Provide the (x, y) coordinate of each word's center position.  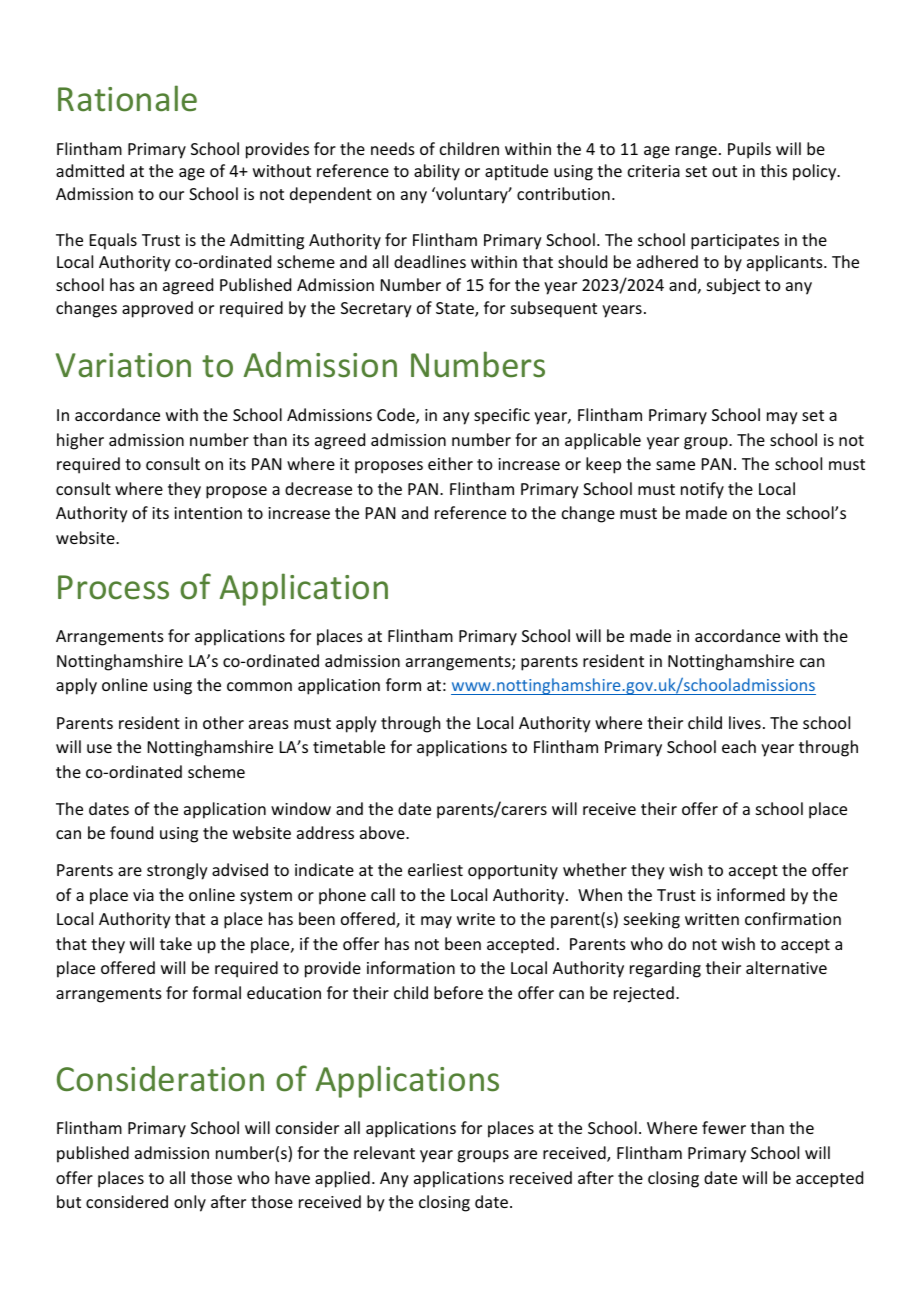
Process (113, 587)
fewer (724, 1127)
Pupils (749, 150)
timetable (349, 746)
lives (745, 722)
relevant (384, 1152)
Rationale (127, 98)
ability (437, 172)
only (190, 1203)
